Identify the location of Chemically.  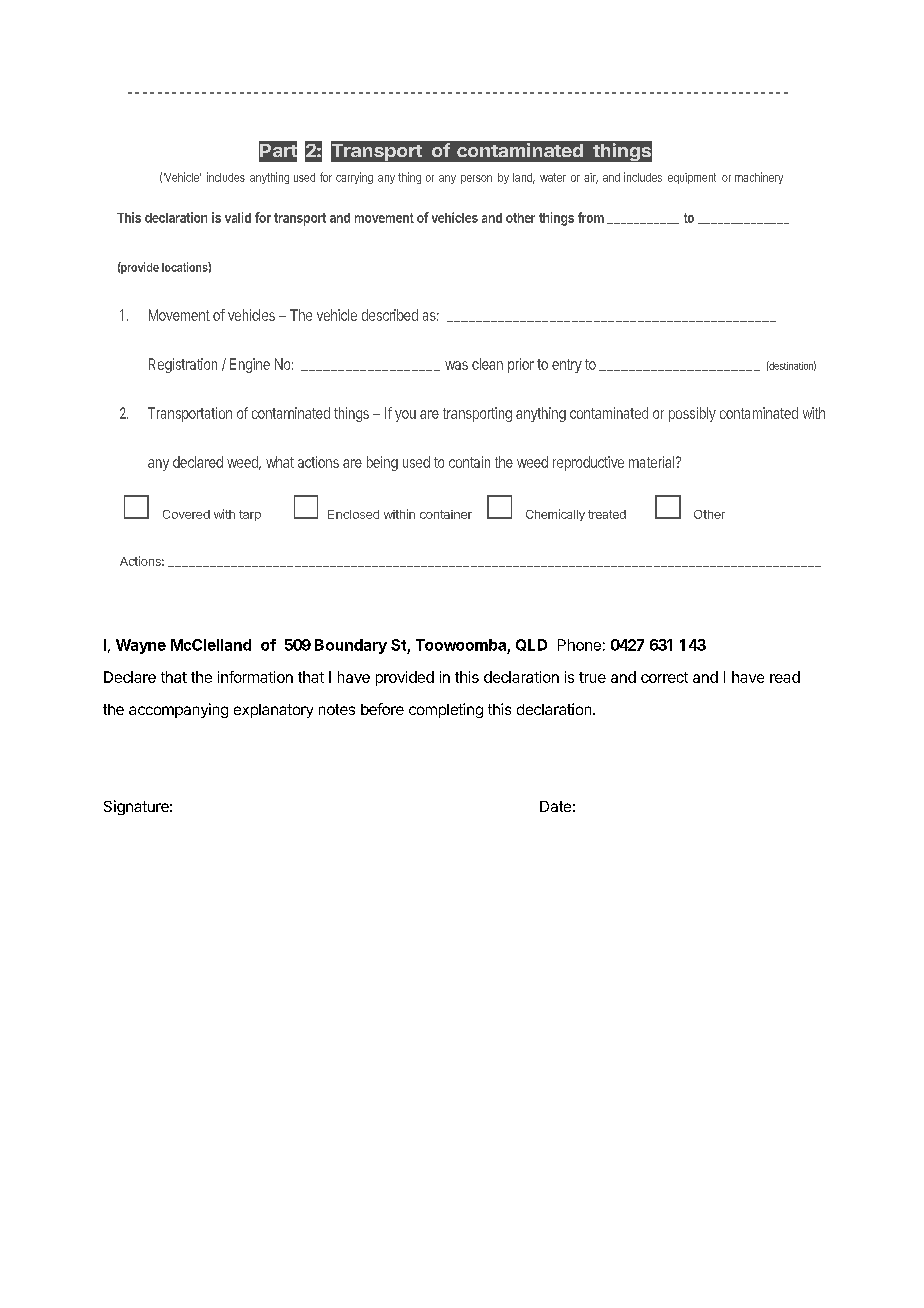
(555, 515).
